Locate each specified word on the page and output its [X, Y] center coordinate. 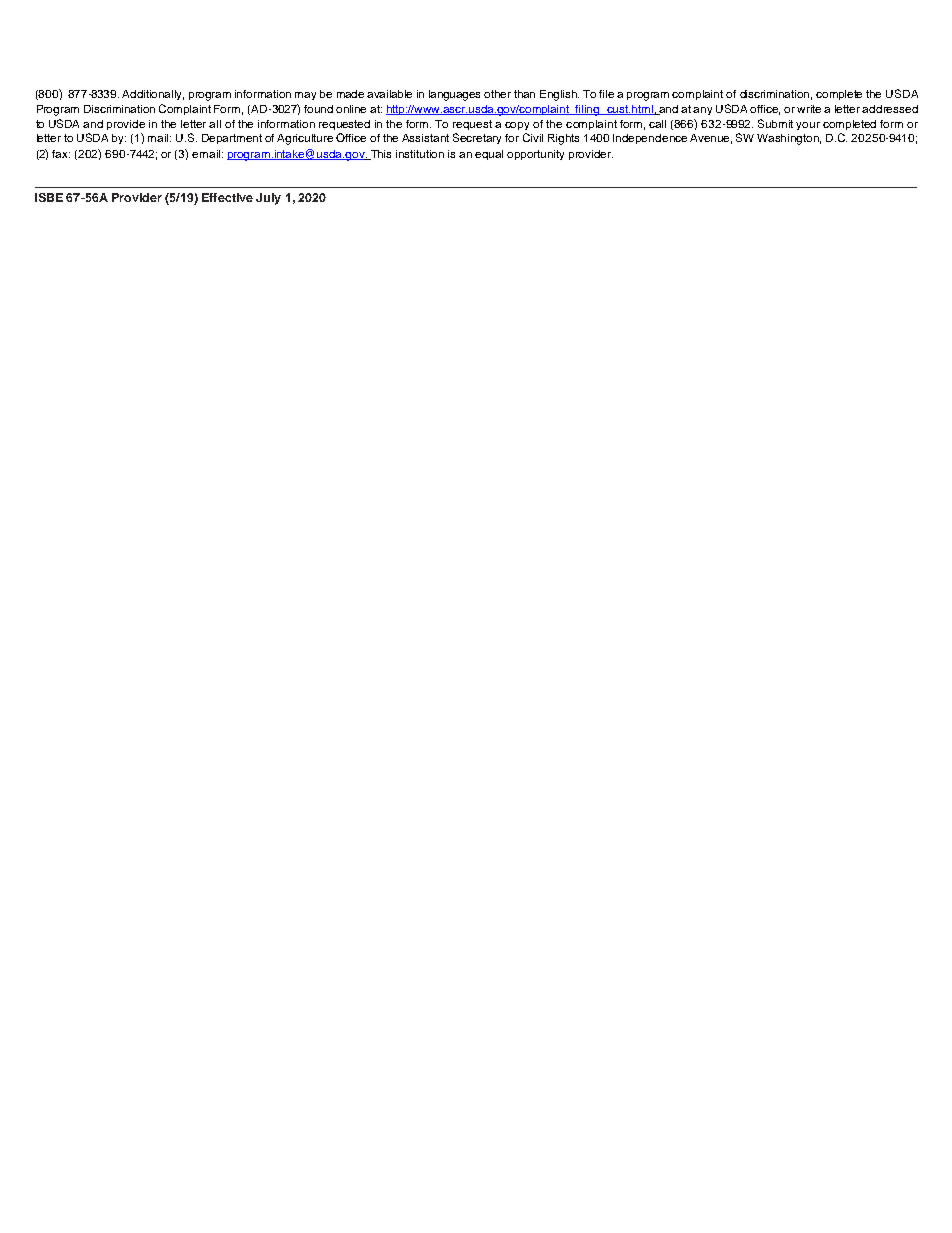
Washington [789, 139]
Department [232, 139]
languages [454, 95]
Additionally [153, 95]
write [811, 109]
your [808, 126]
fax [61, 154]
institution [420, 154]
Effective [227, 197]
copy [517, 126]
